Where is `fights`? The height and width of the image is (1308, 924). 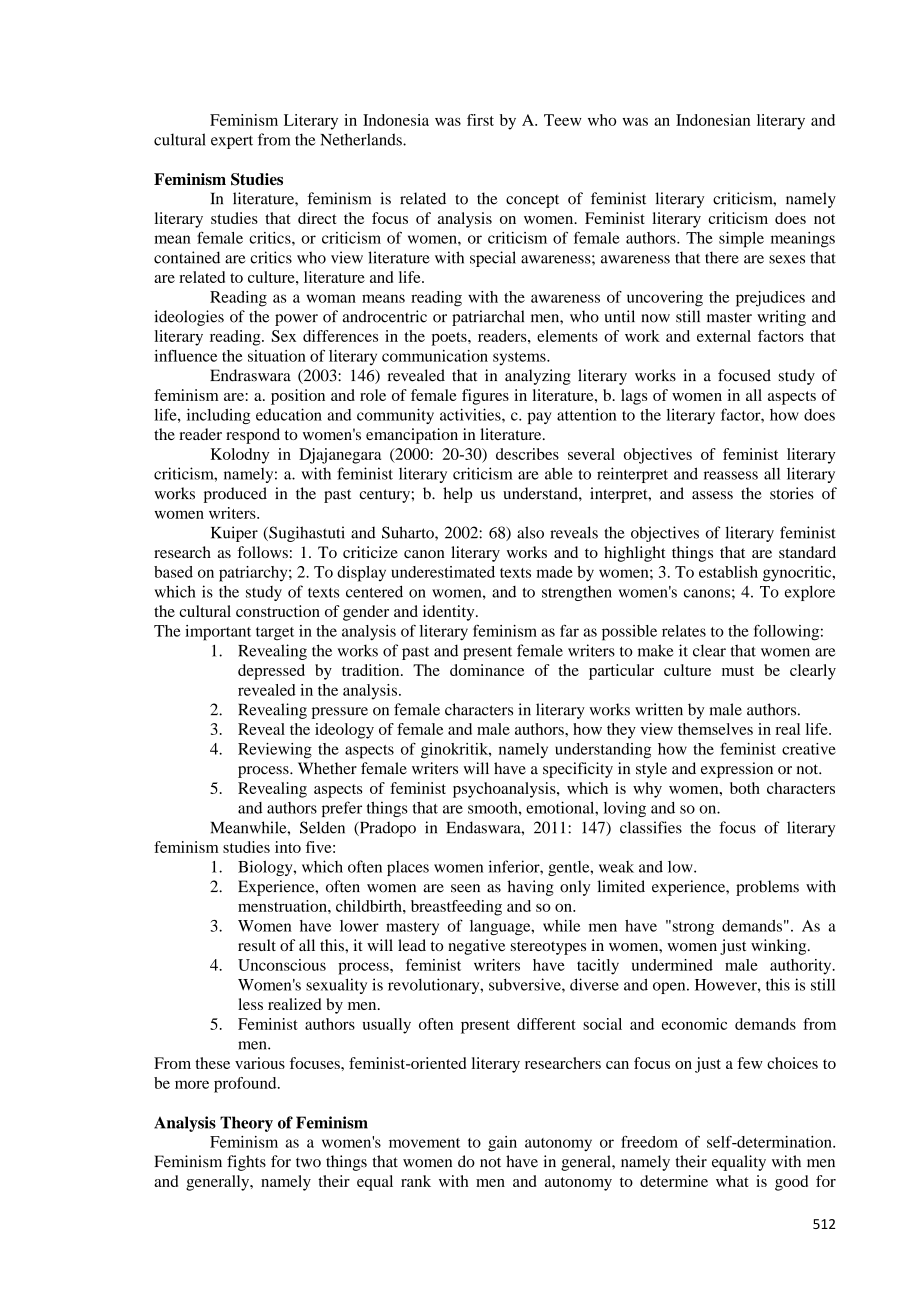
fights is located at coordinates (246, 1163).
